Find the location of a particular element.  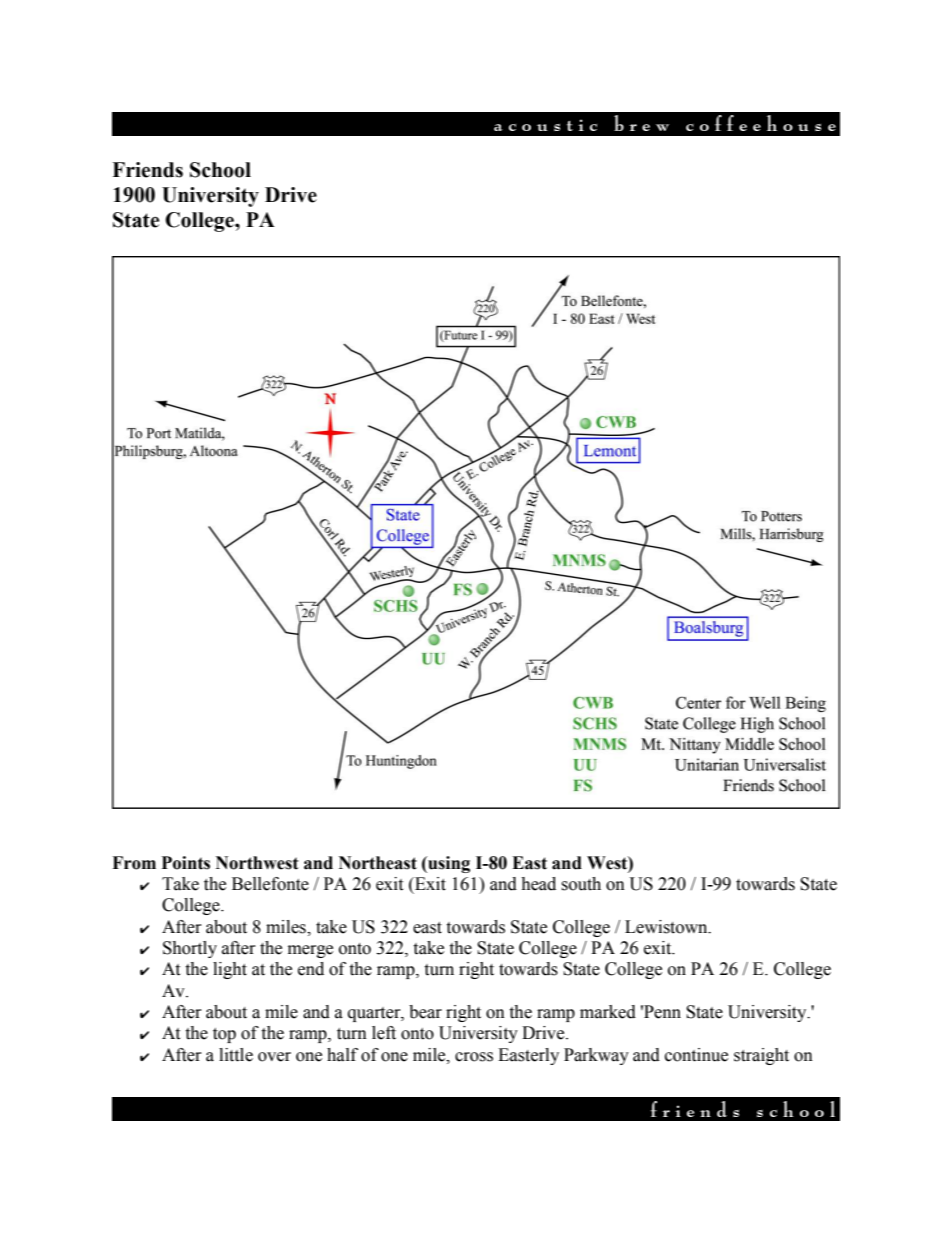

School is located at coordinates (220, 170).
